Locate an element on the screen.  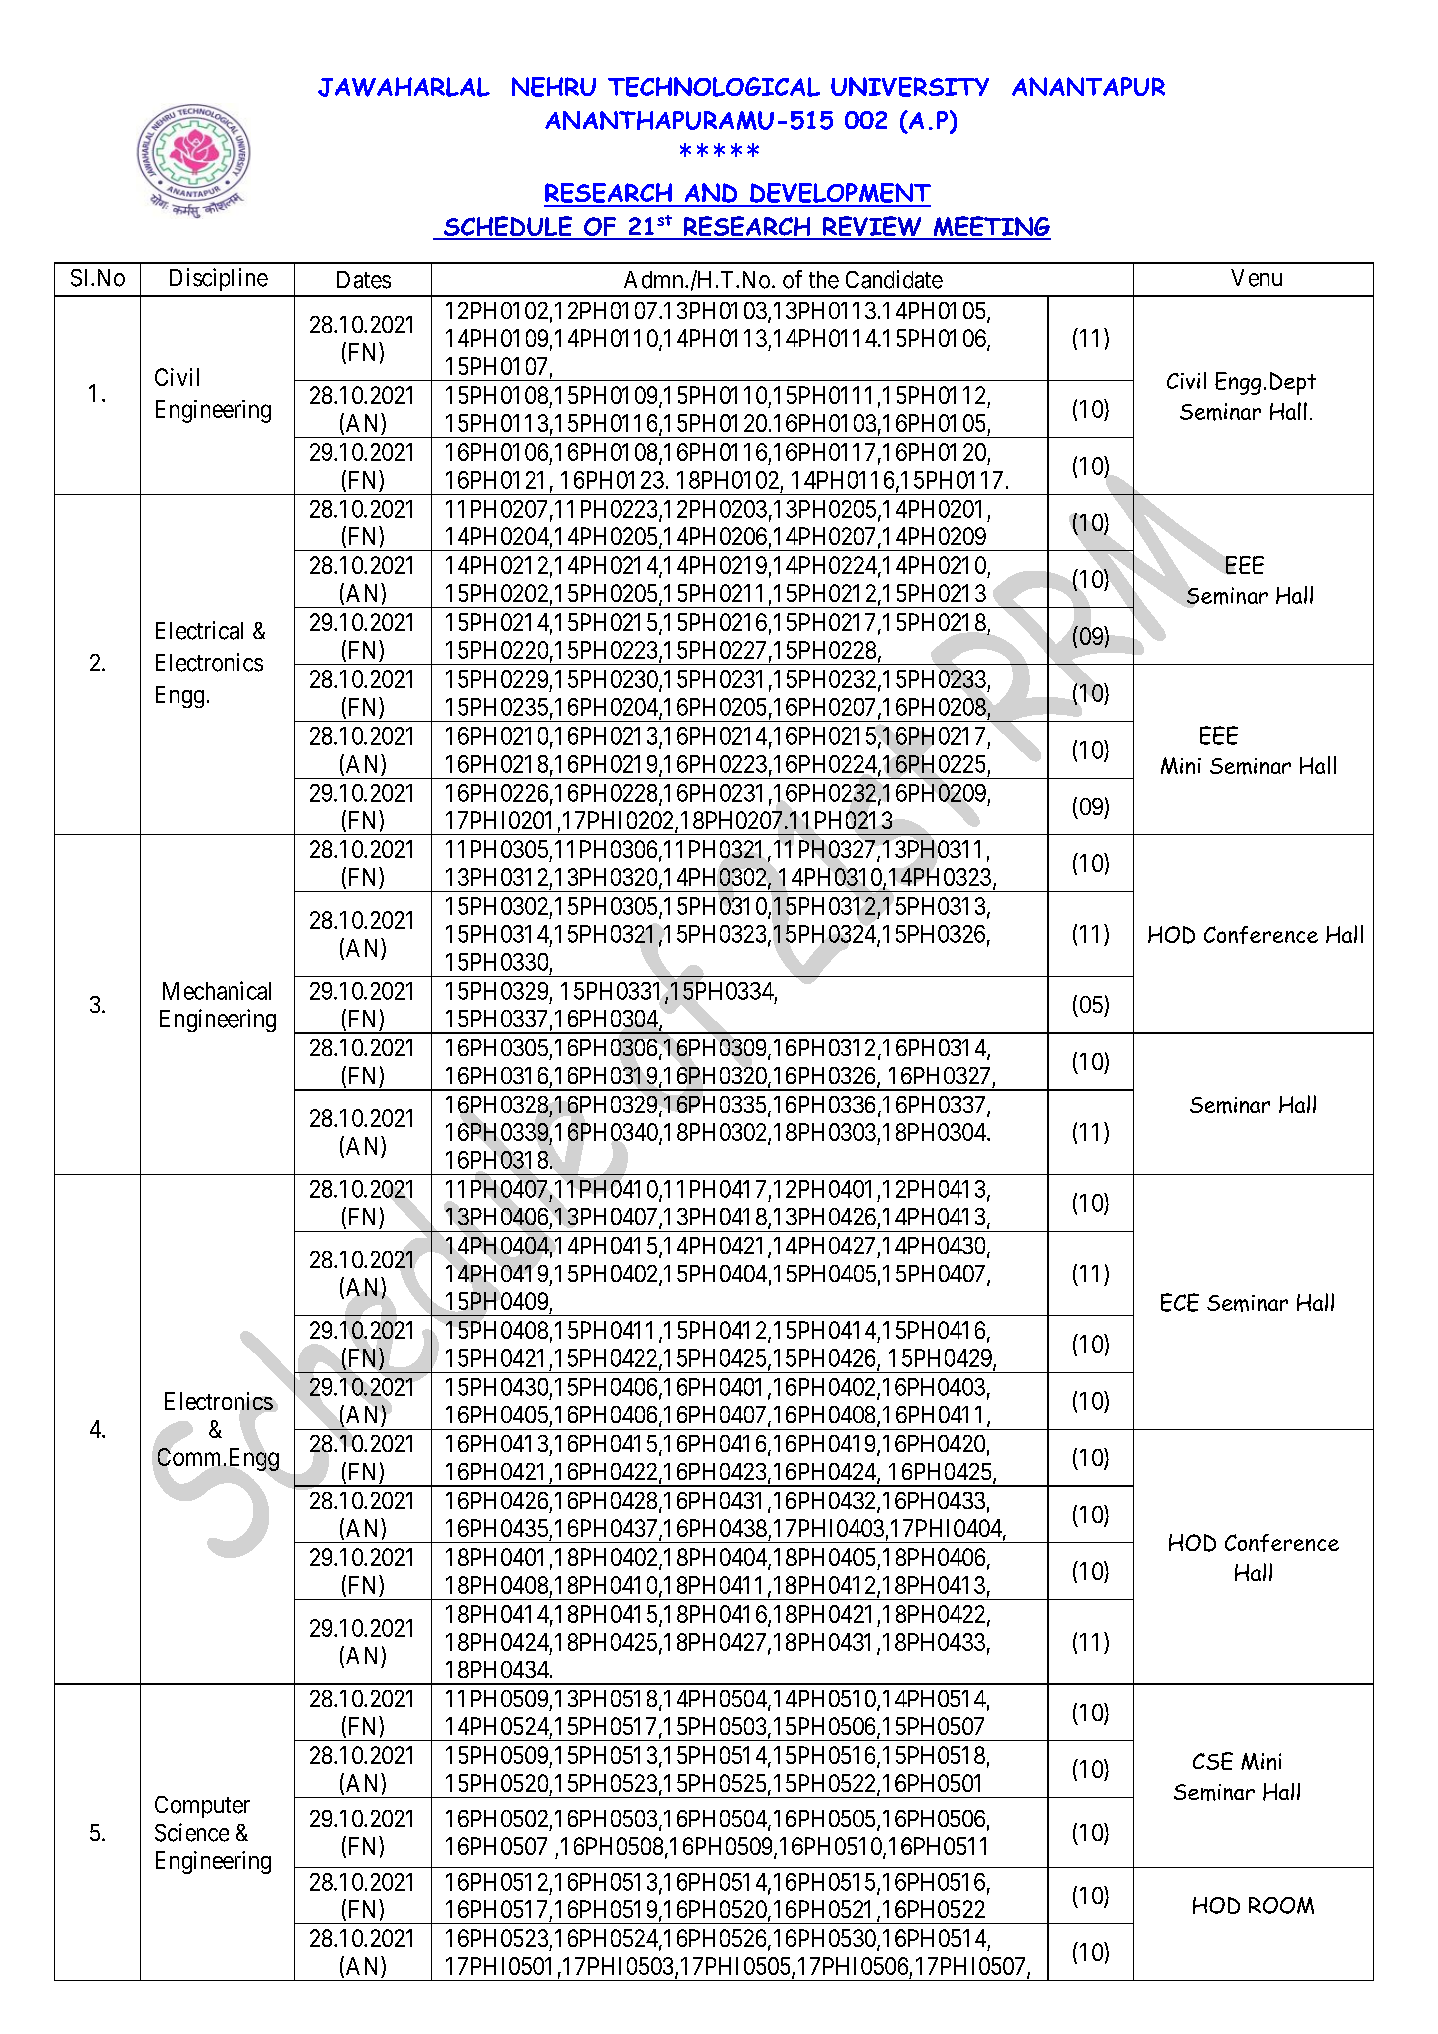
JAWAHARLAL is located at coordinates (404, 87).
